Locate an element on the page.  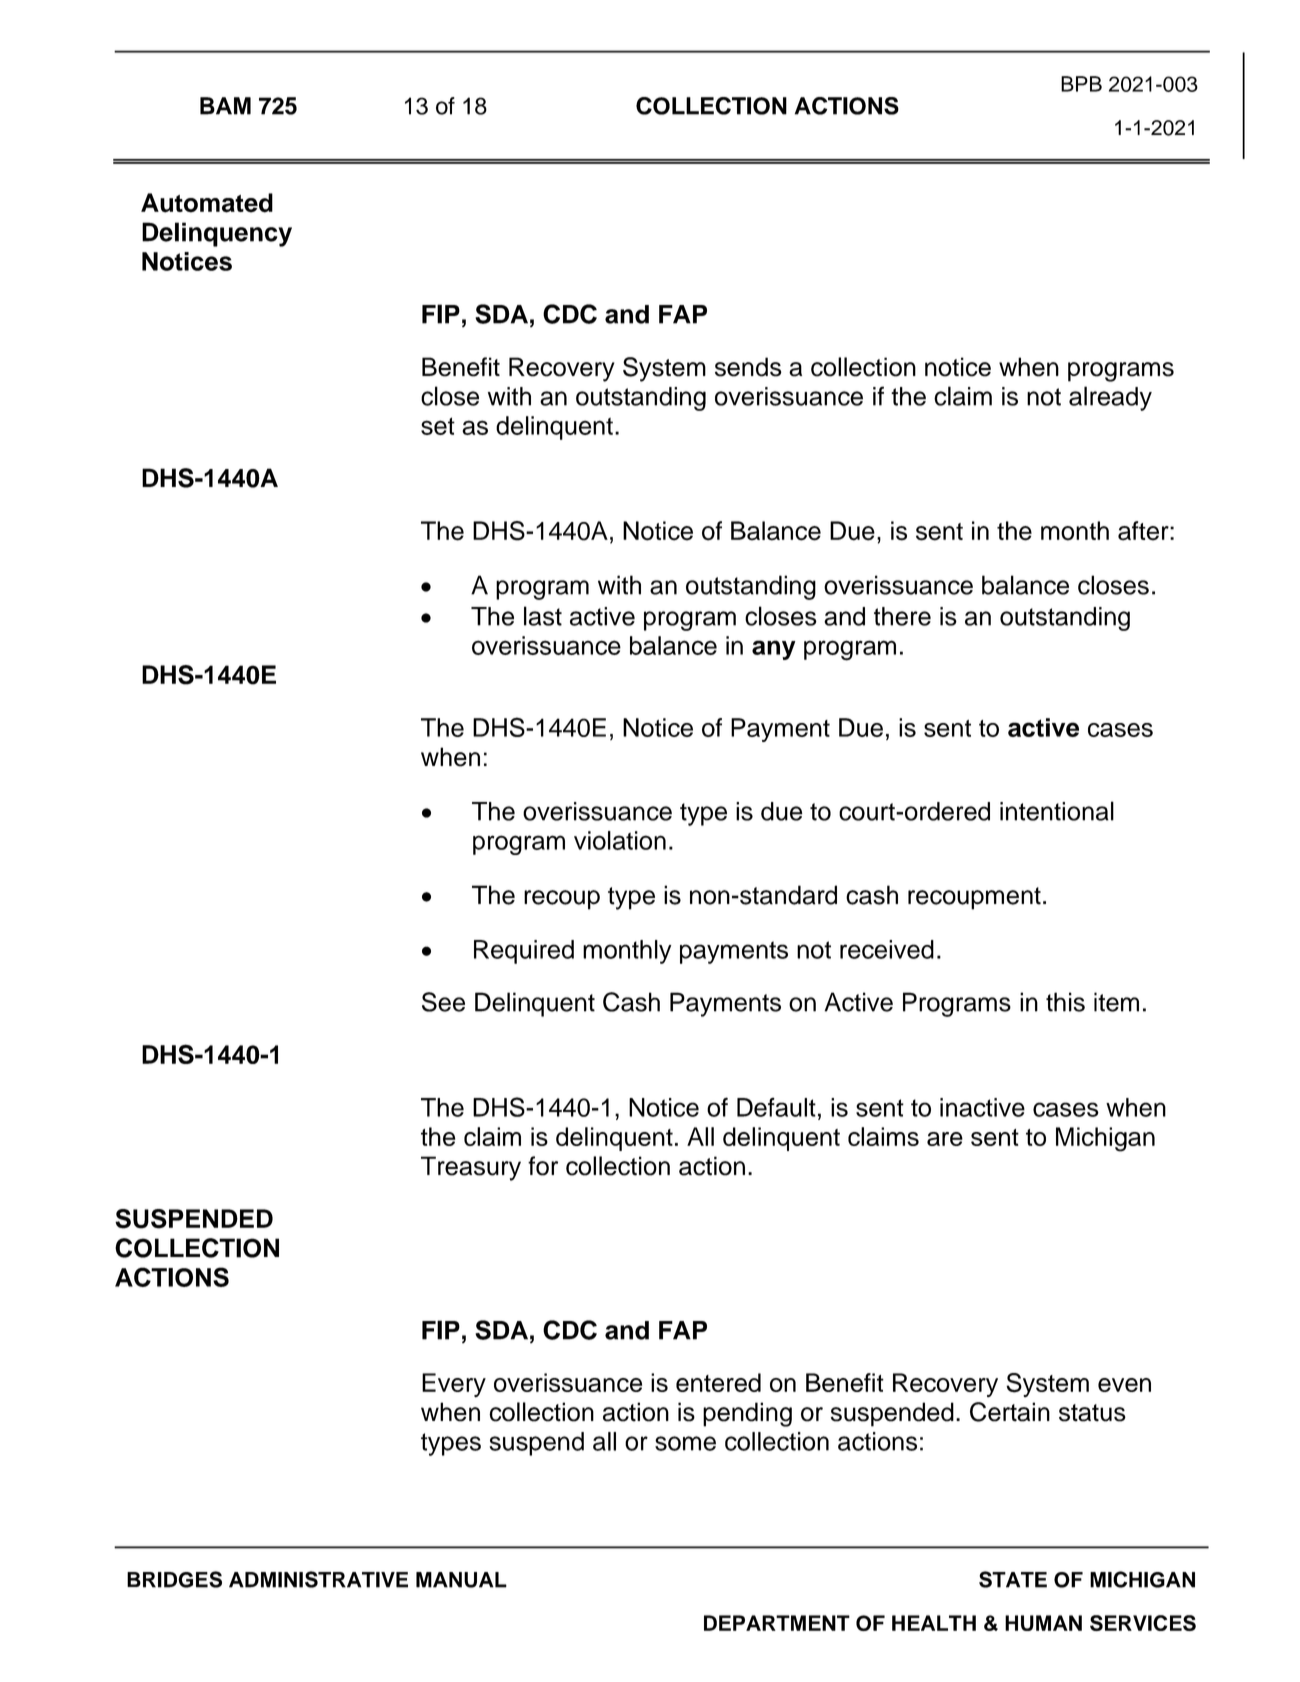
violation is located at coordinates (620, 840).
